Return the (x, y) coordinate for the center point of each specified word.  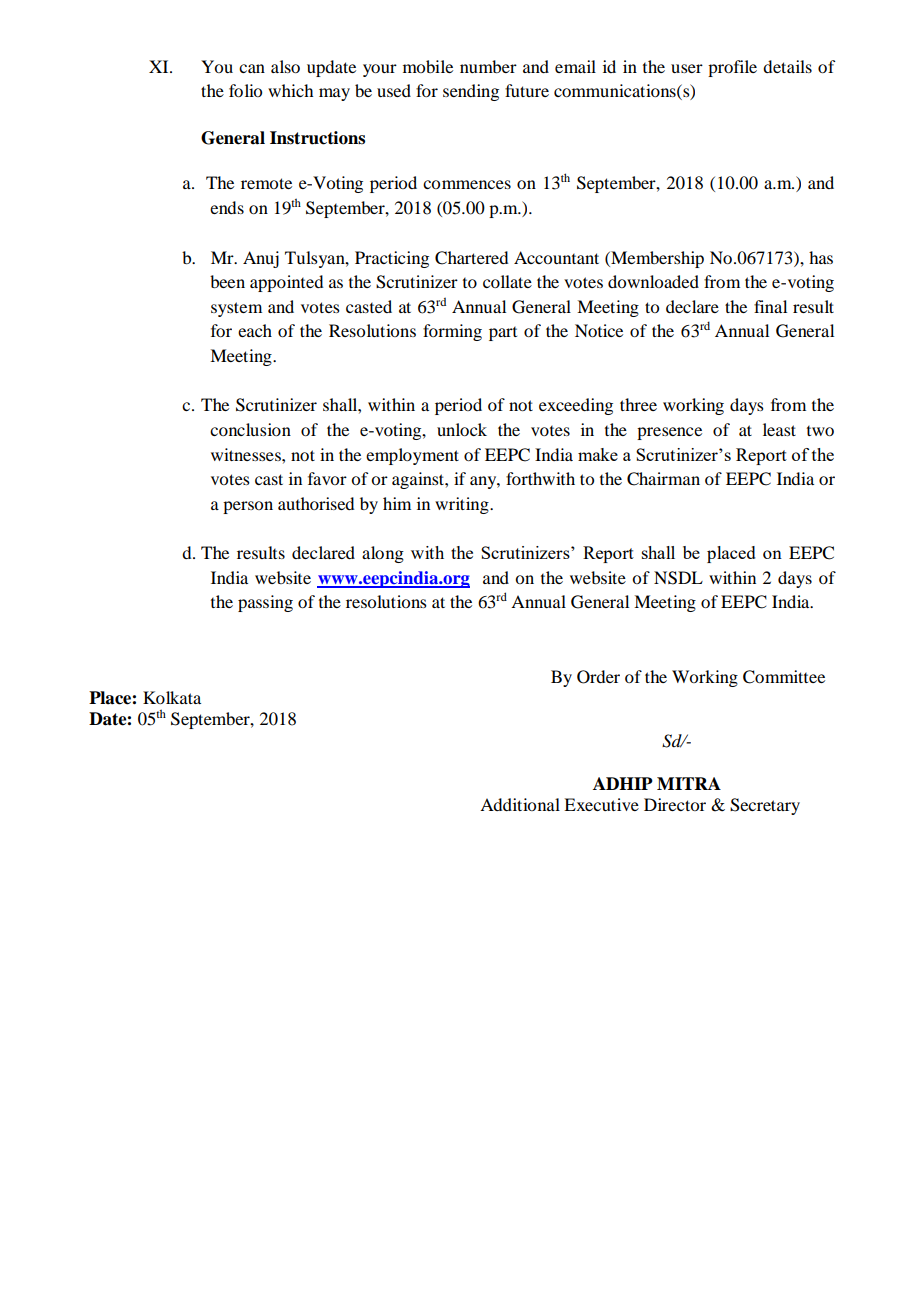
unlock (462, 429)
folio (245, 90)
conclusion (250, 429)
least (779, 429)
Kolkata (172, 697)
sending (471, 92)
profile (732, 68)
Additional (520, 804)
